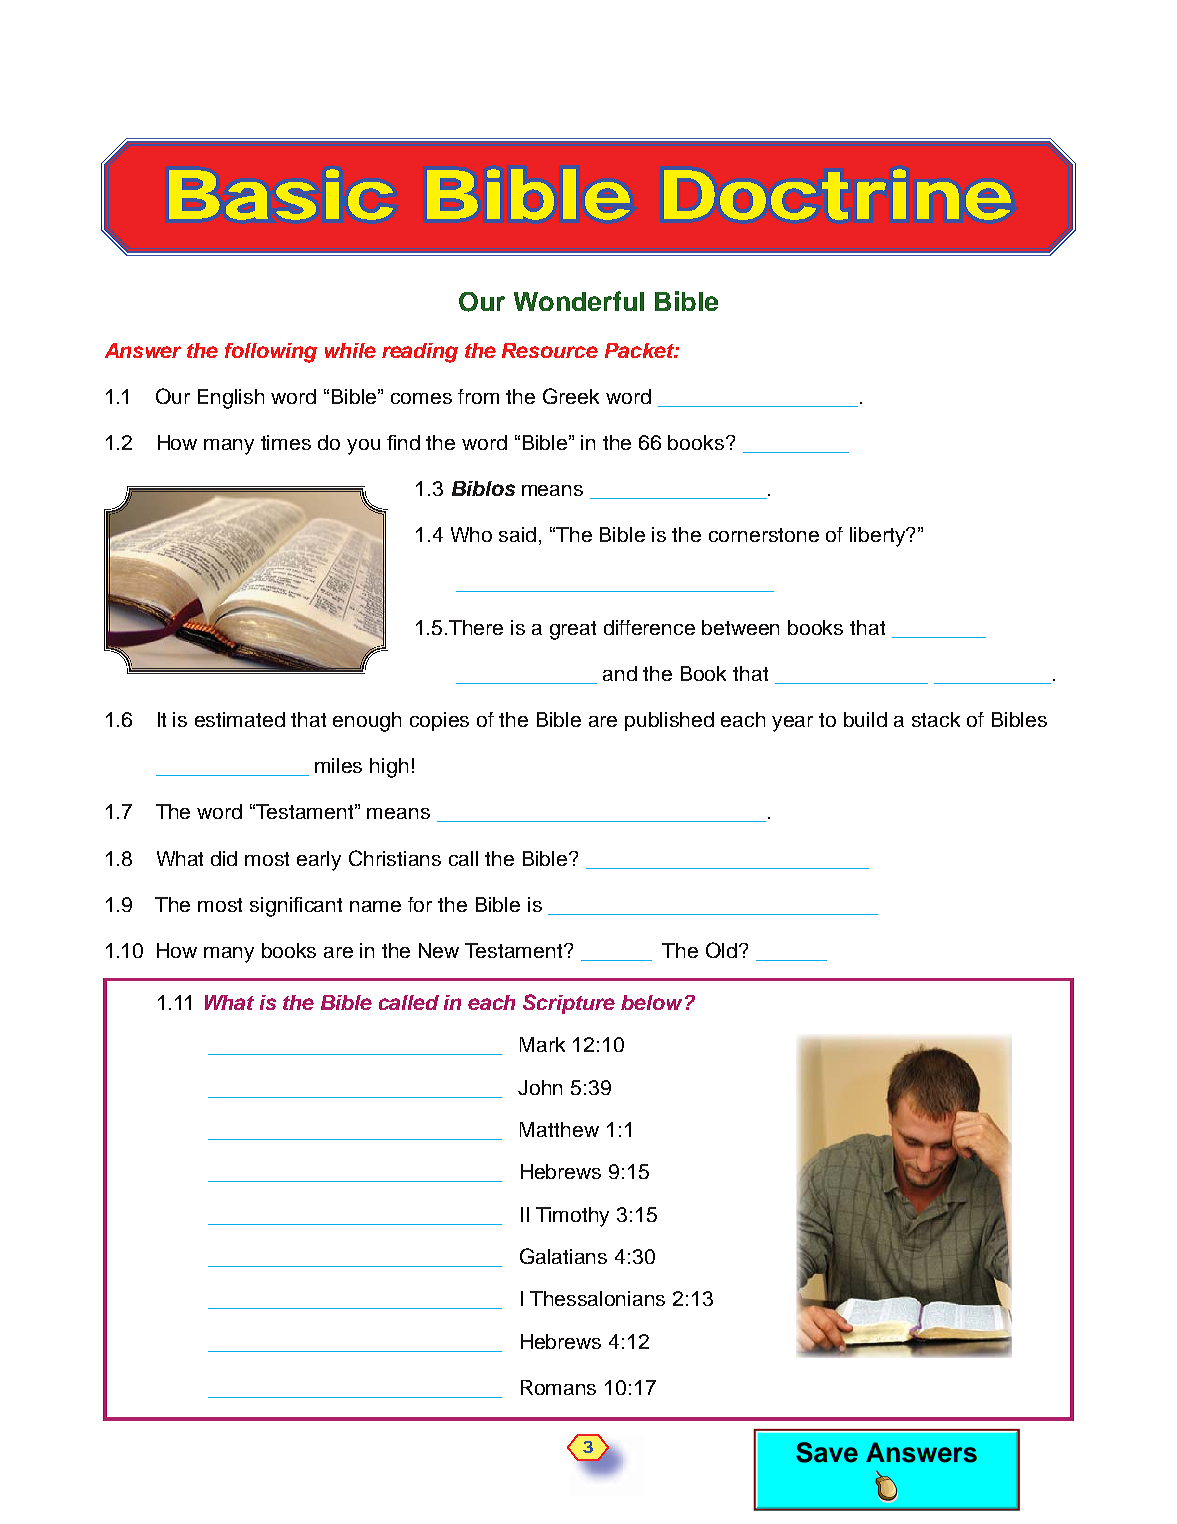  Describe the element at coordinates (550, 350) in the document. I see `Resource` at that location.
